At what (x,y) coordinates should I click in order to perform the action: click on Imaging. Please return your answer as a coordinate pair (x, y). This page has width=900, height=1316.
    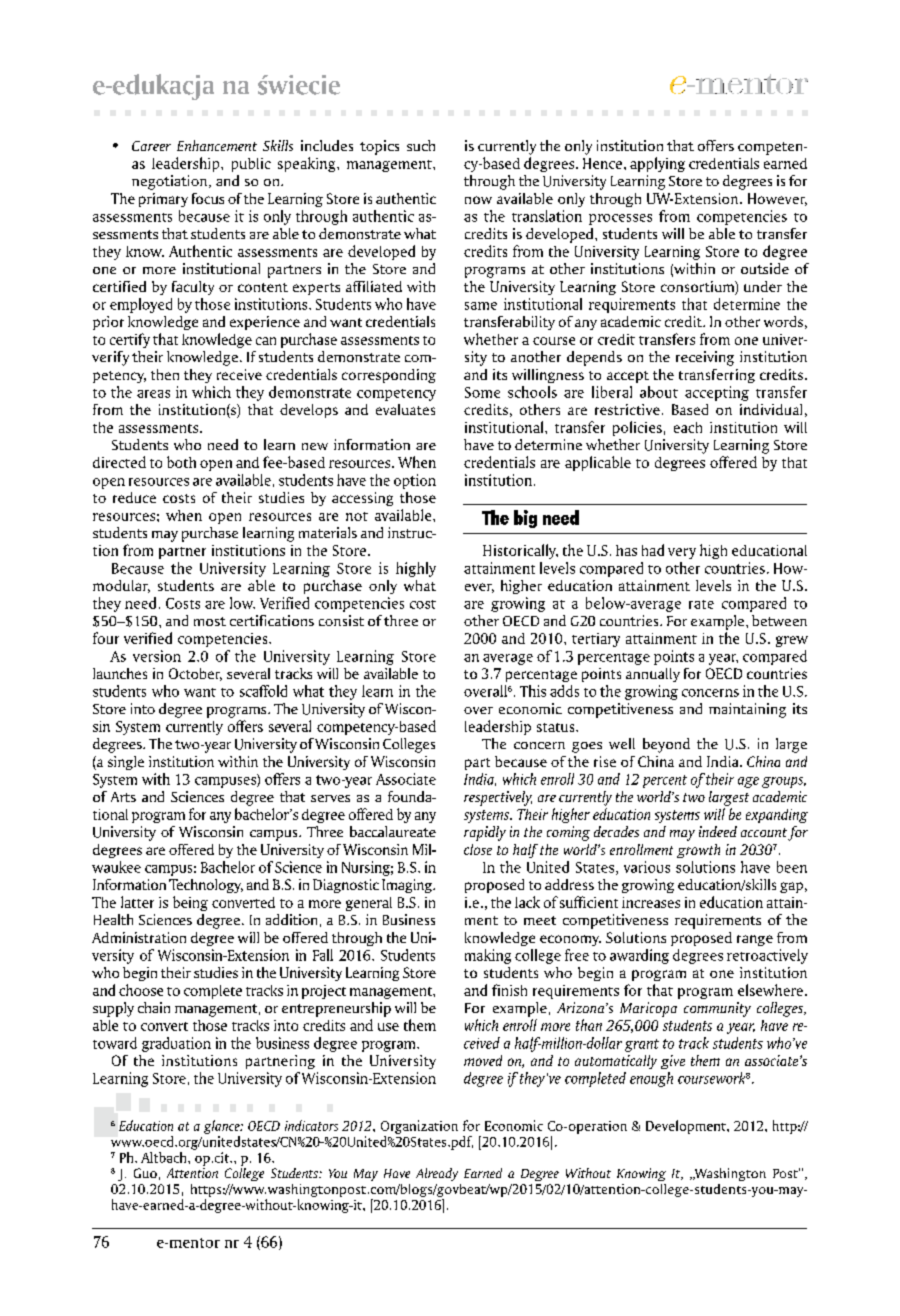
    Looking at the image, I should click on (408, 886).
